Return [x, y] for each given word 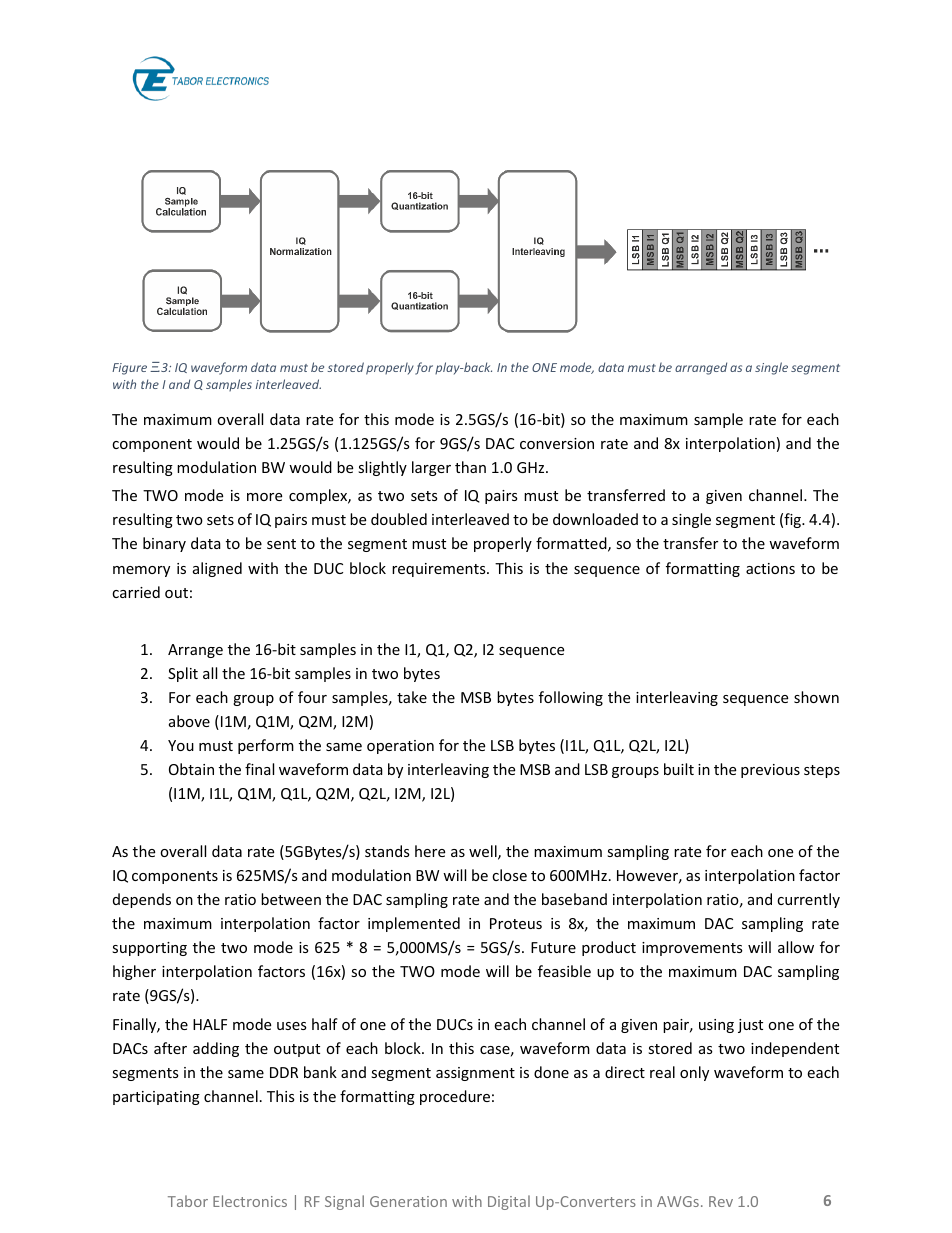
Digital [509, 1202]
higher [134, 972]
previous [770, 771]
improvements [692, 949]
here [430, 851]
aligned [217, 569]
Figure [129, 369]
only [694, 1073]
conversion [557, 443]
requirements [440, 570]
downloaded [595, 519]
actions [770, 568]
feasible [564, 971]
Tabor [188, 1201]
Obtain [191, 769]
